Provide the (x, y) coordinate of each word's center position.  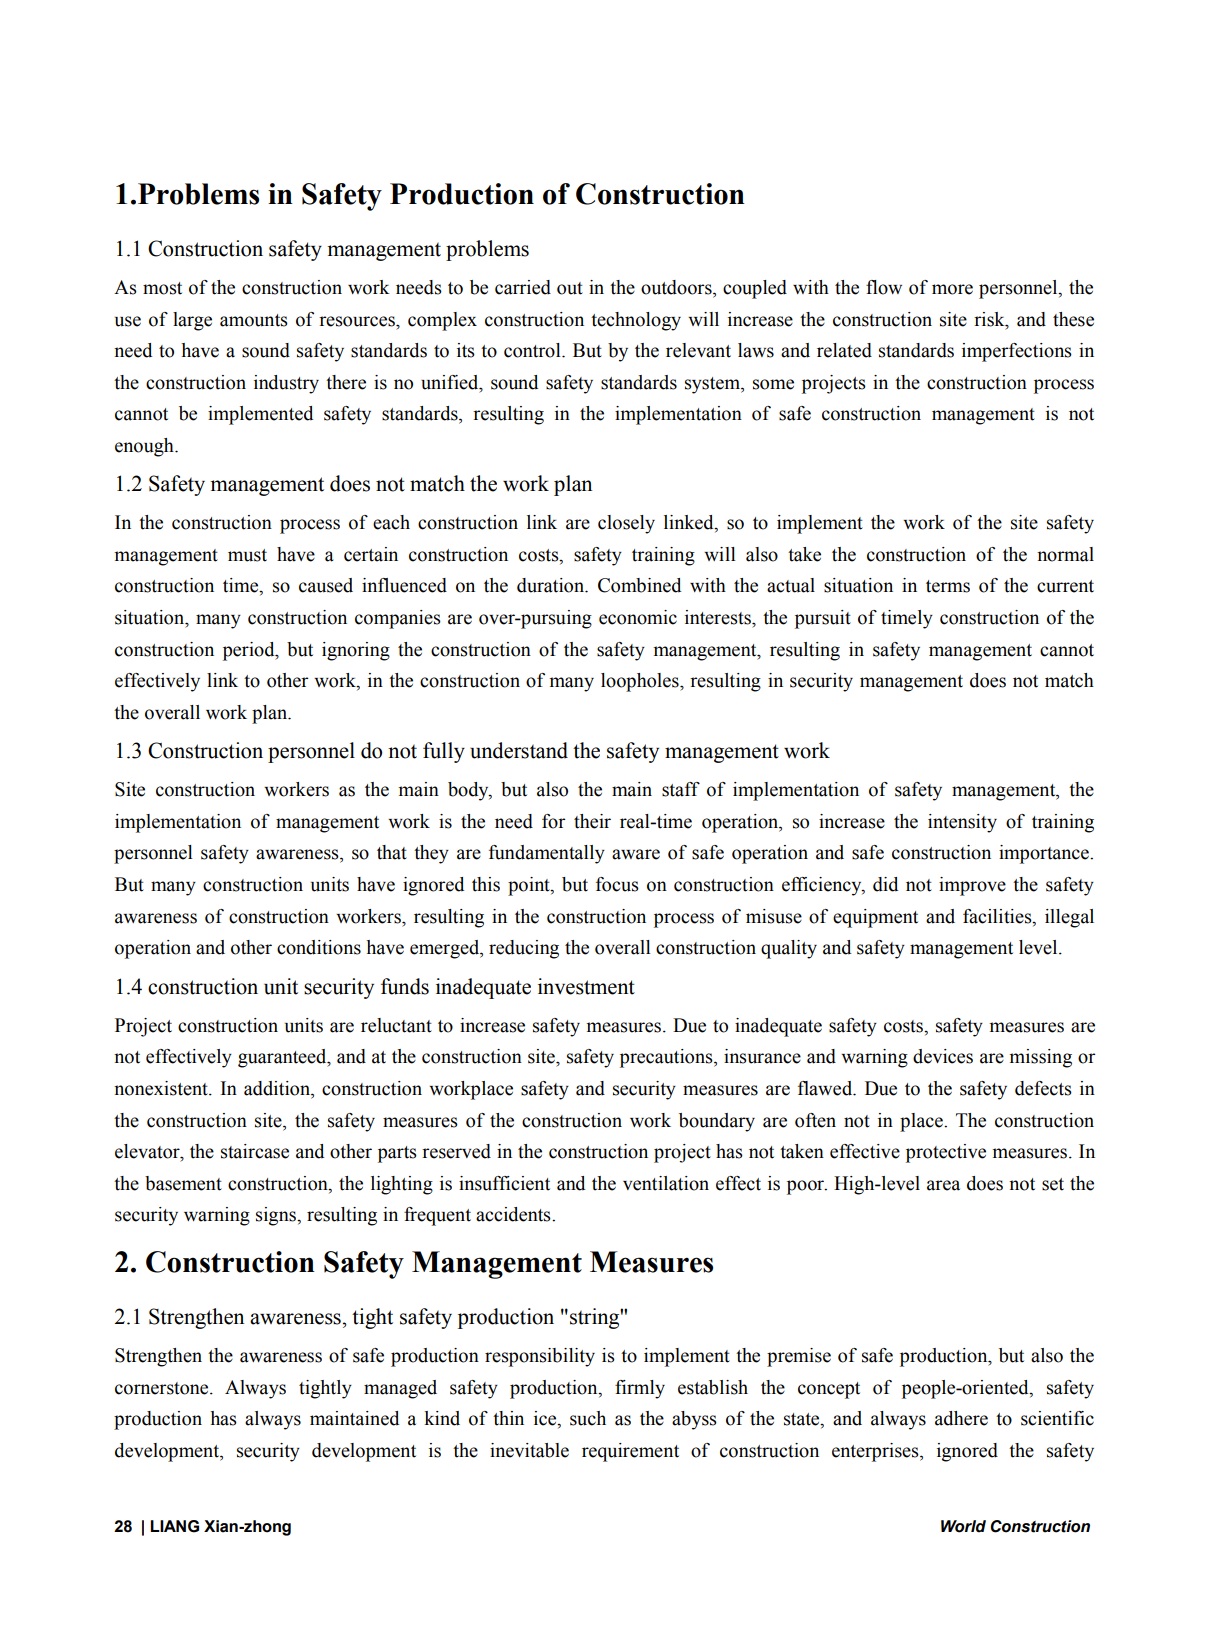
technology (636, 321)
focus (617, 884)
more (952, 289)
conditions (319, 947)
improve (972, 886)
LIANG (174, 1526)
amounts (254, 320)
